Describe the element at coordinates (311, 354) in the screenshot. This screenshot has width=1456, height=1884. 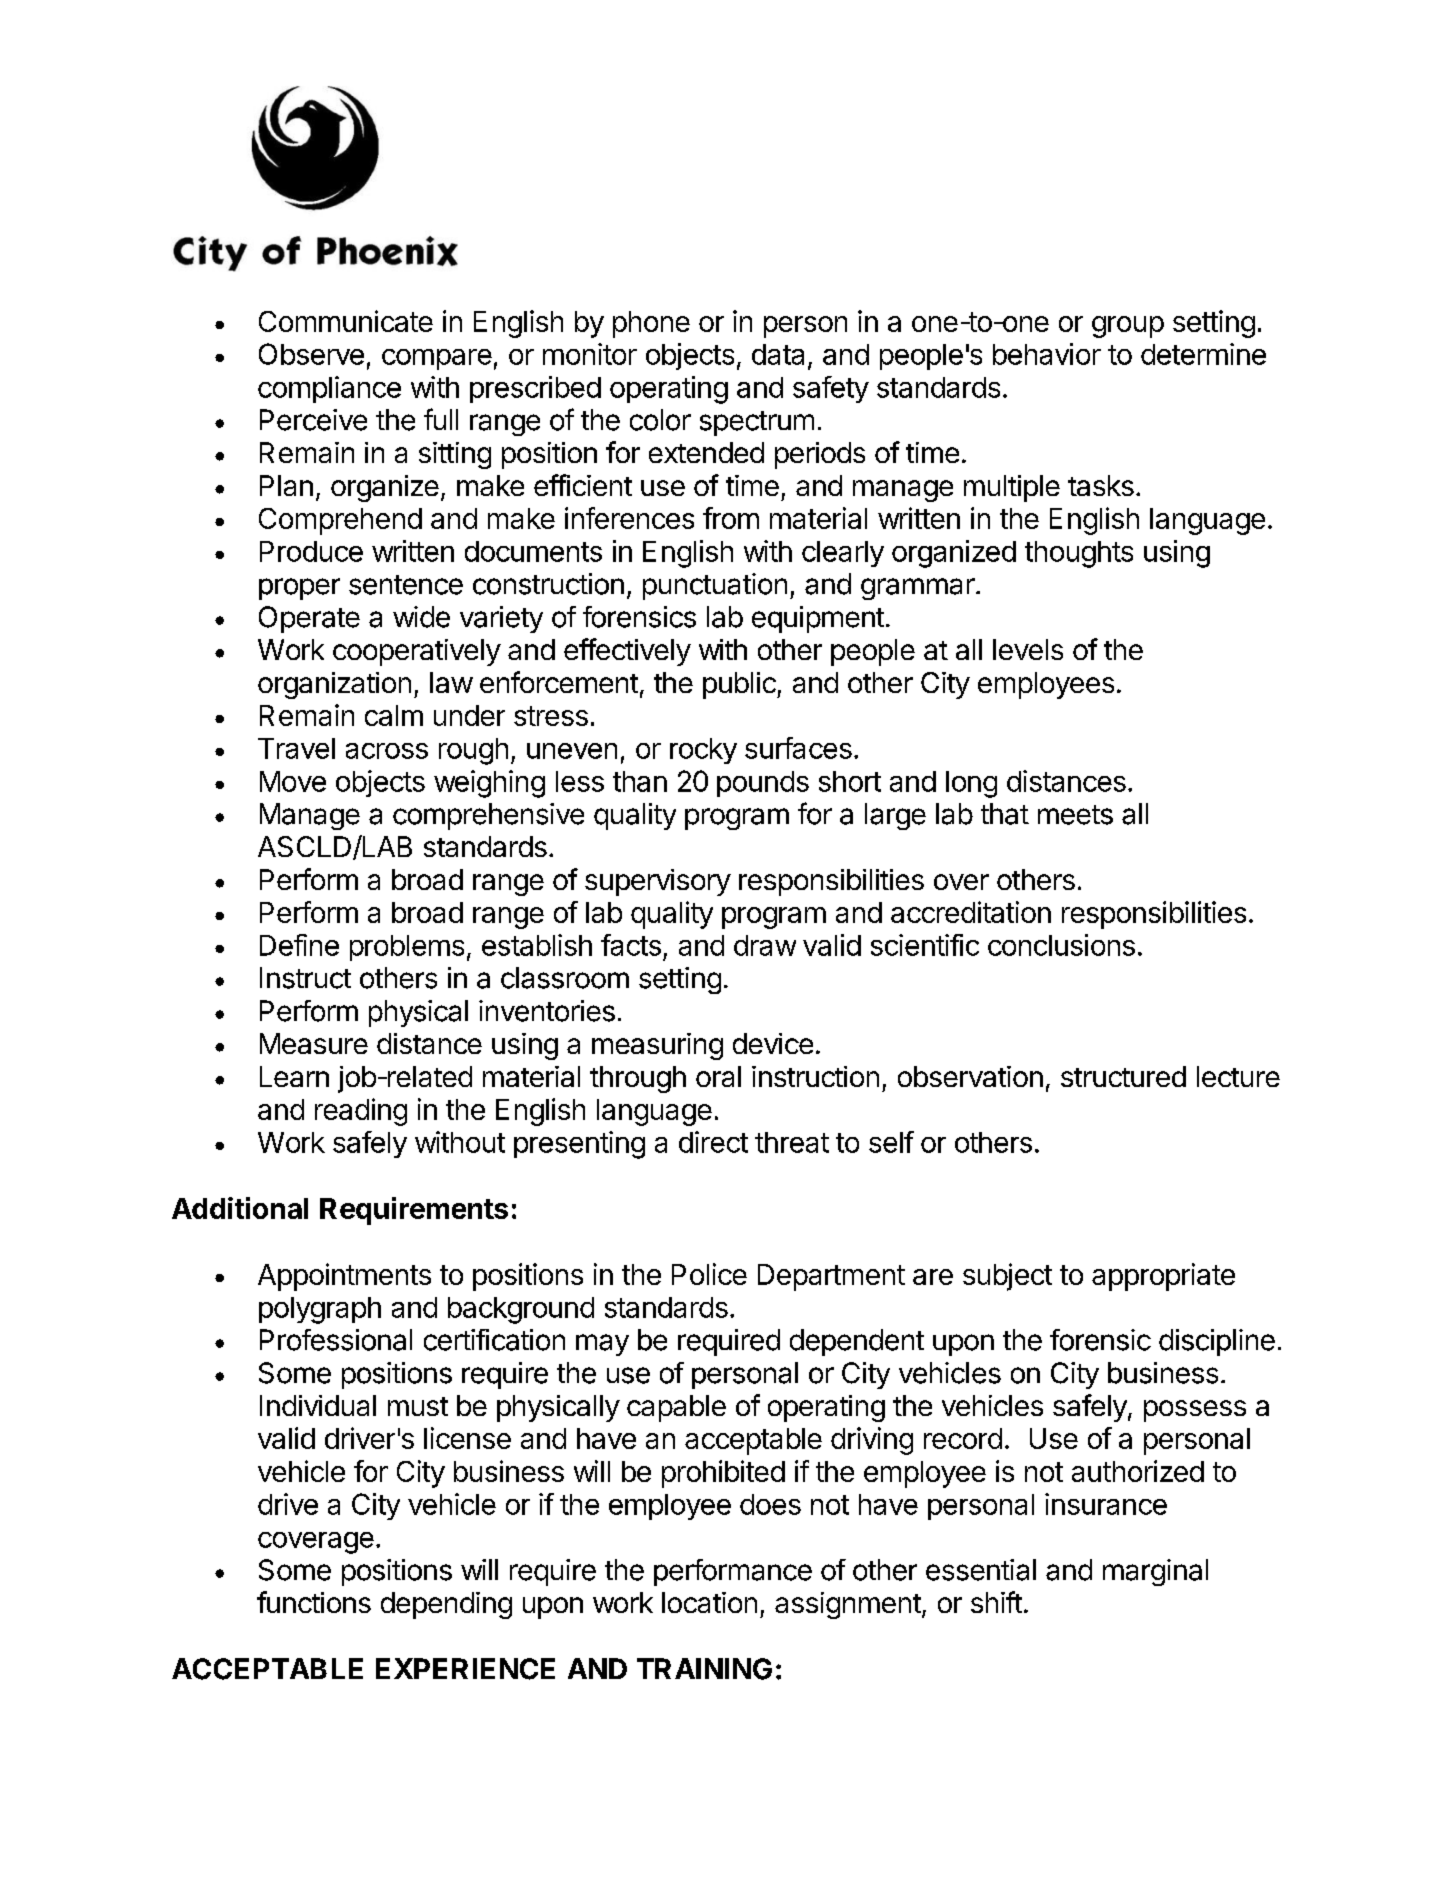
I see `Observe` at that location.
